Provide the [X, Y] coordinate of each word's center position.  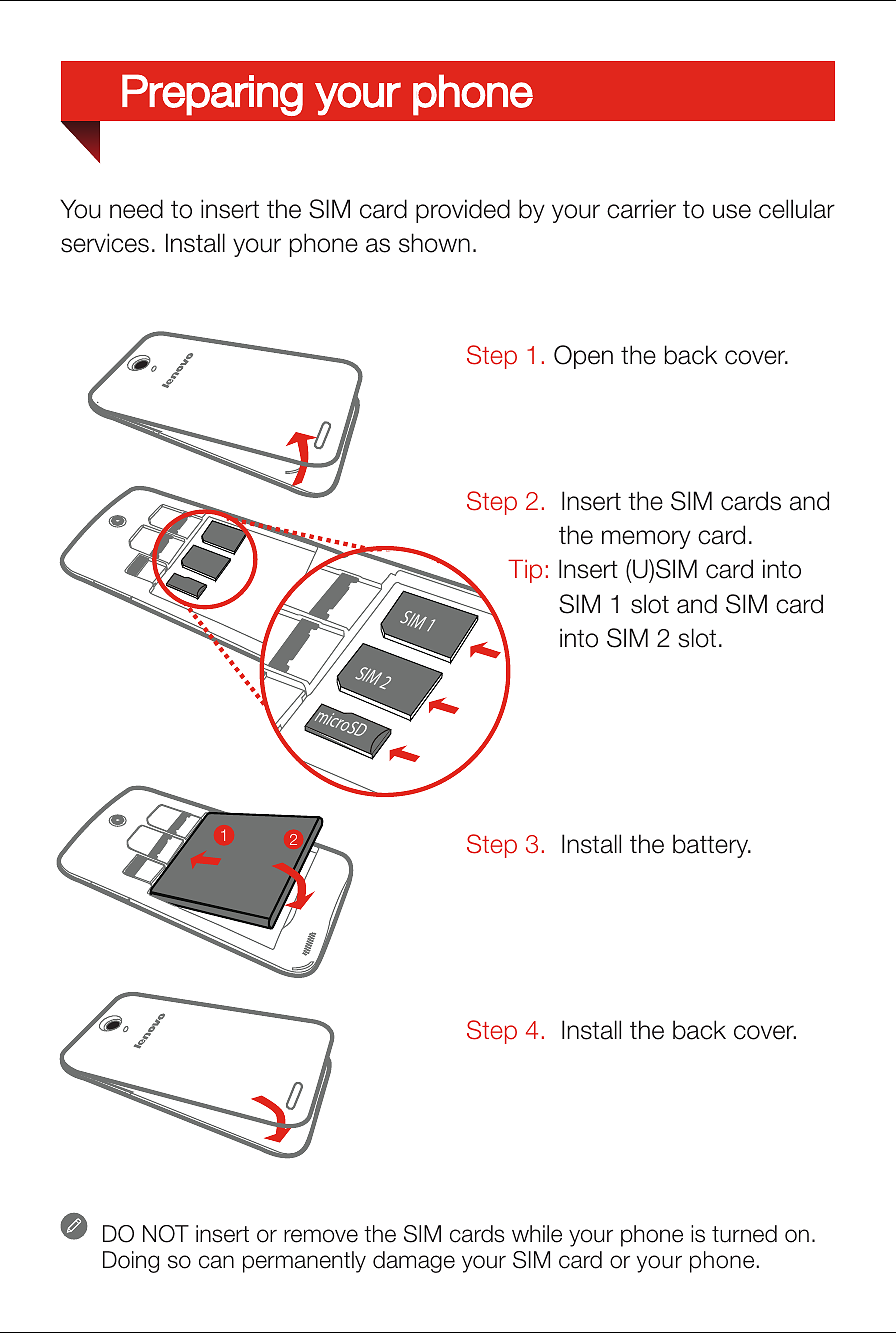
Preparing [212, 95]
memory [646, 539]
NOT [166, 1234]
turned [744, 1234]
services [105, 243]
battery [712, 846]
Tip [525, 571]
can [216, 1262]
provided [463, 211]
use [732, 211]
